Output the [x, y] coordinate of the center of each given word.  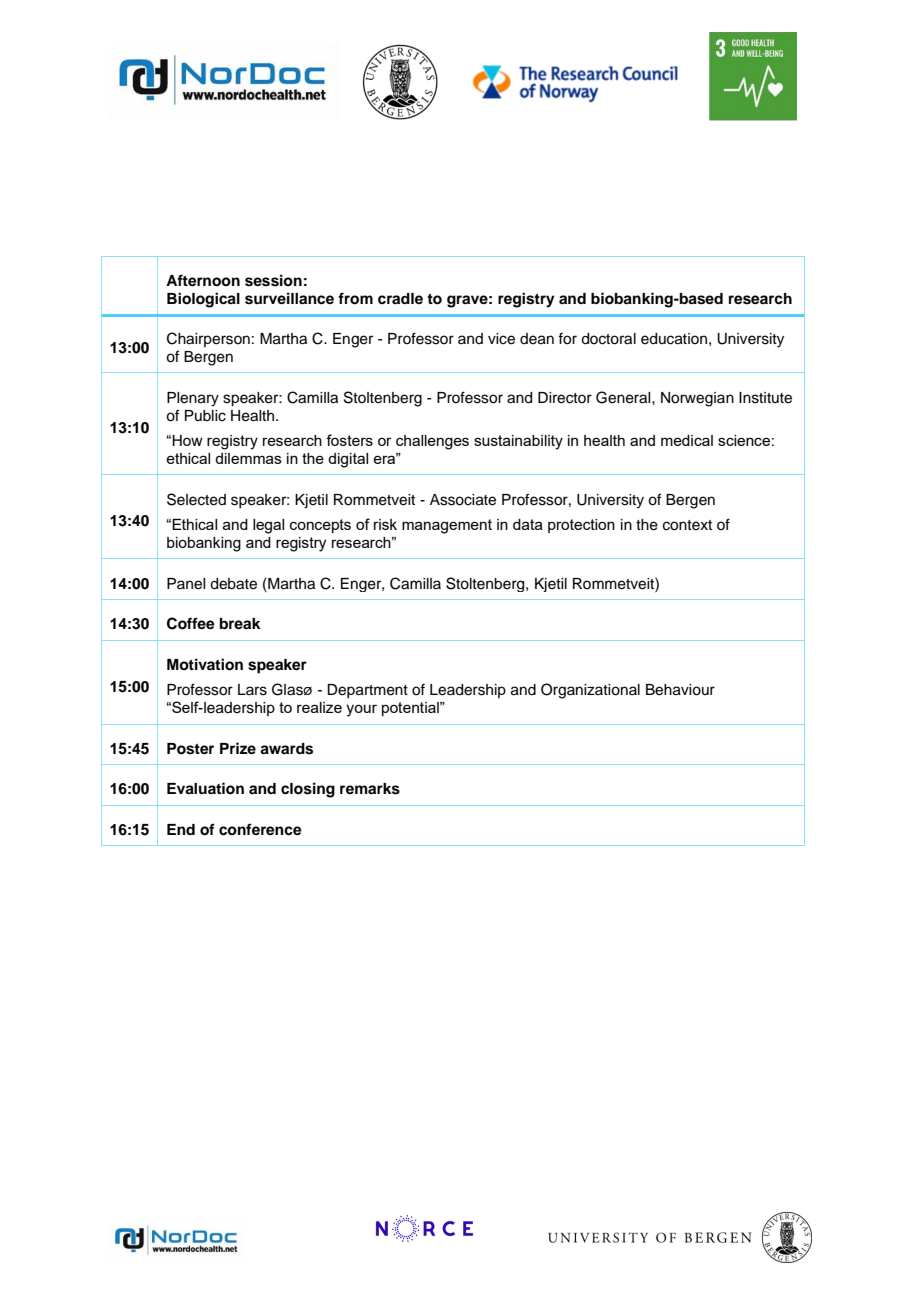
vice [501, 339]
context [687, 525]
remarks [370, 789]
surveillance [289, 298]
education [674, 339]
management [447, 526]
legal [268, 526]
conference [260, 829]
